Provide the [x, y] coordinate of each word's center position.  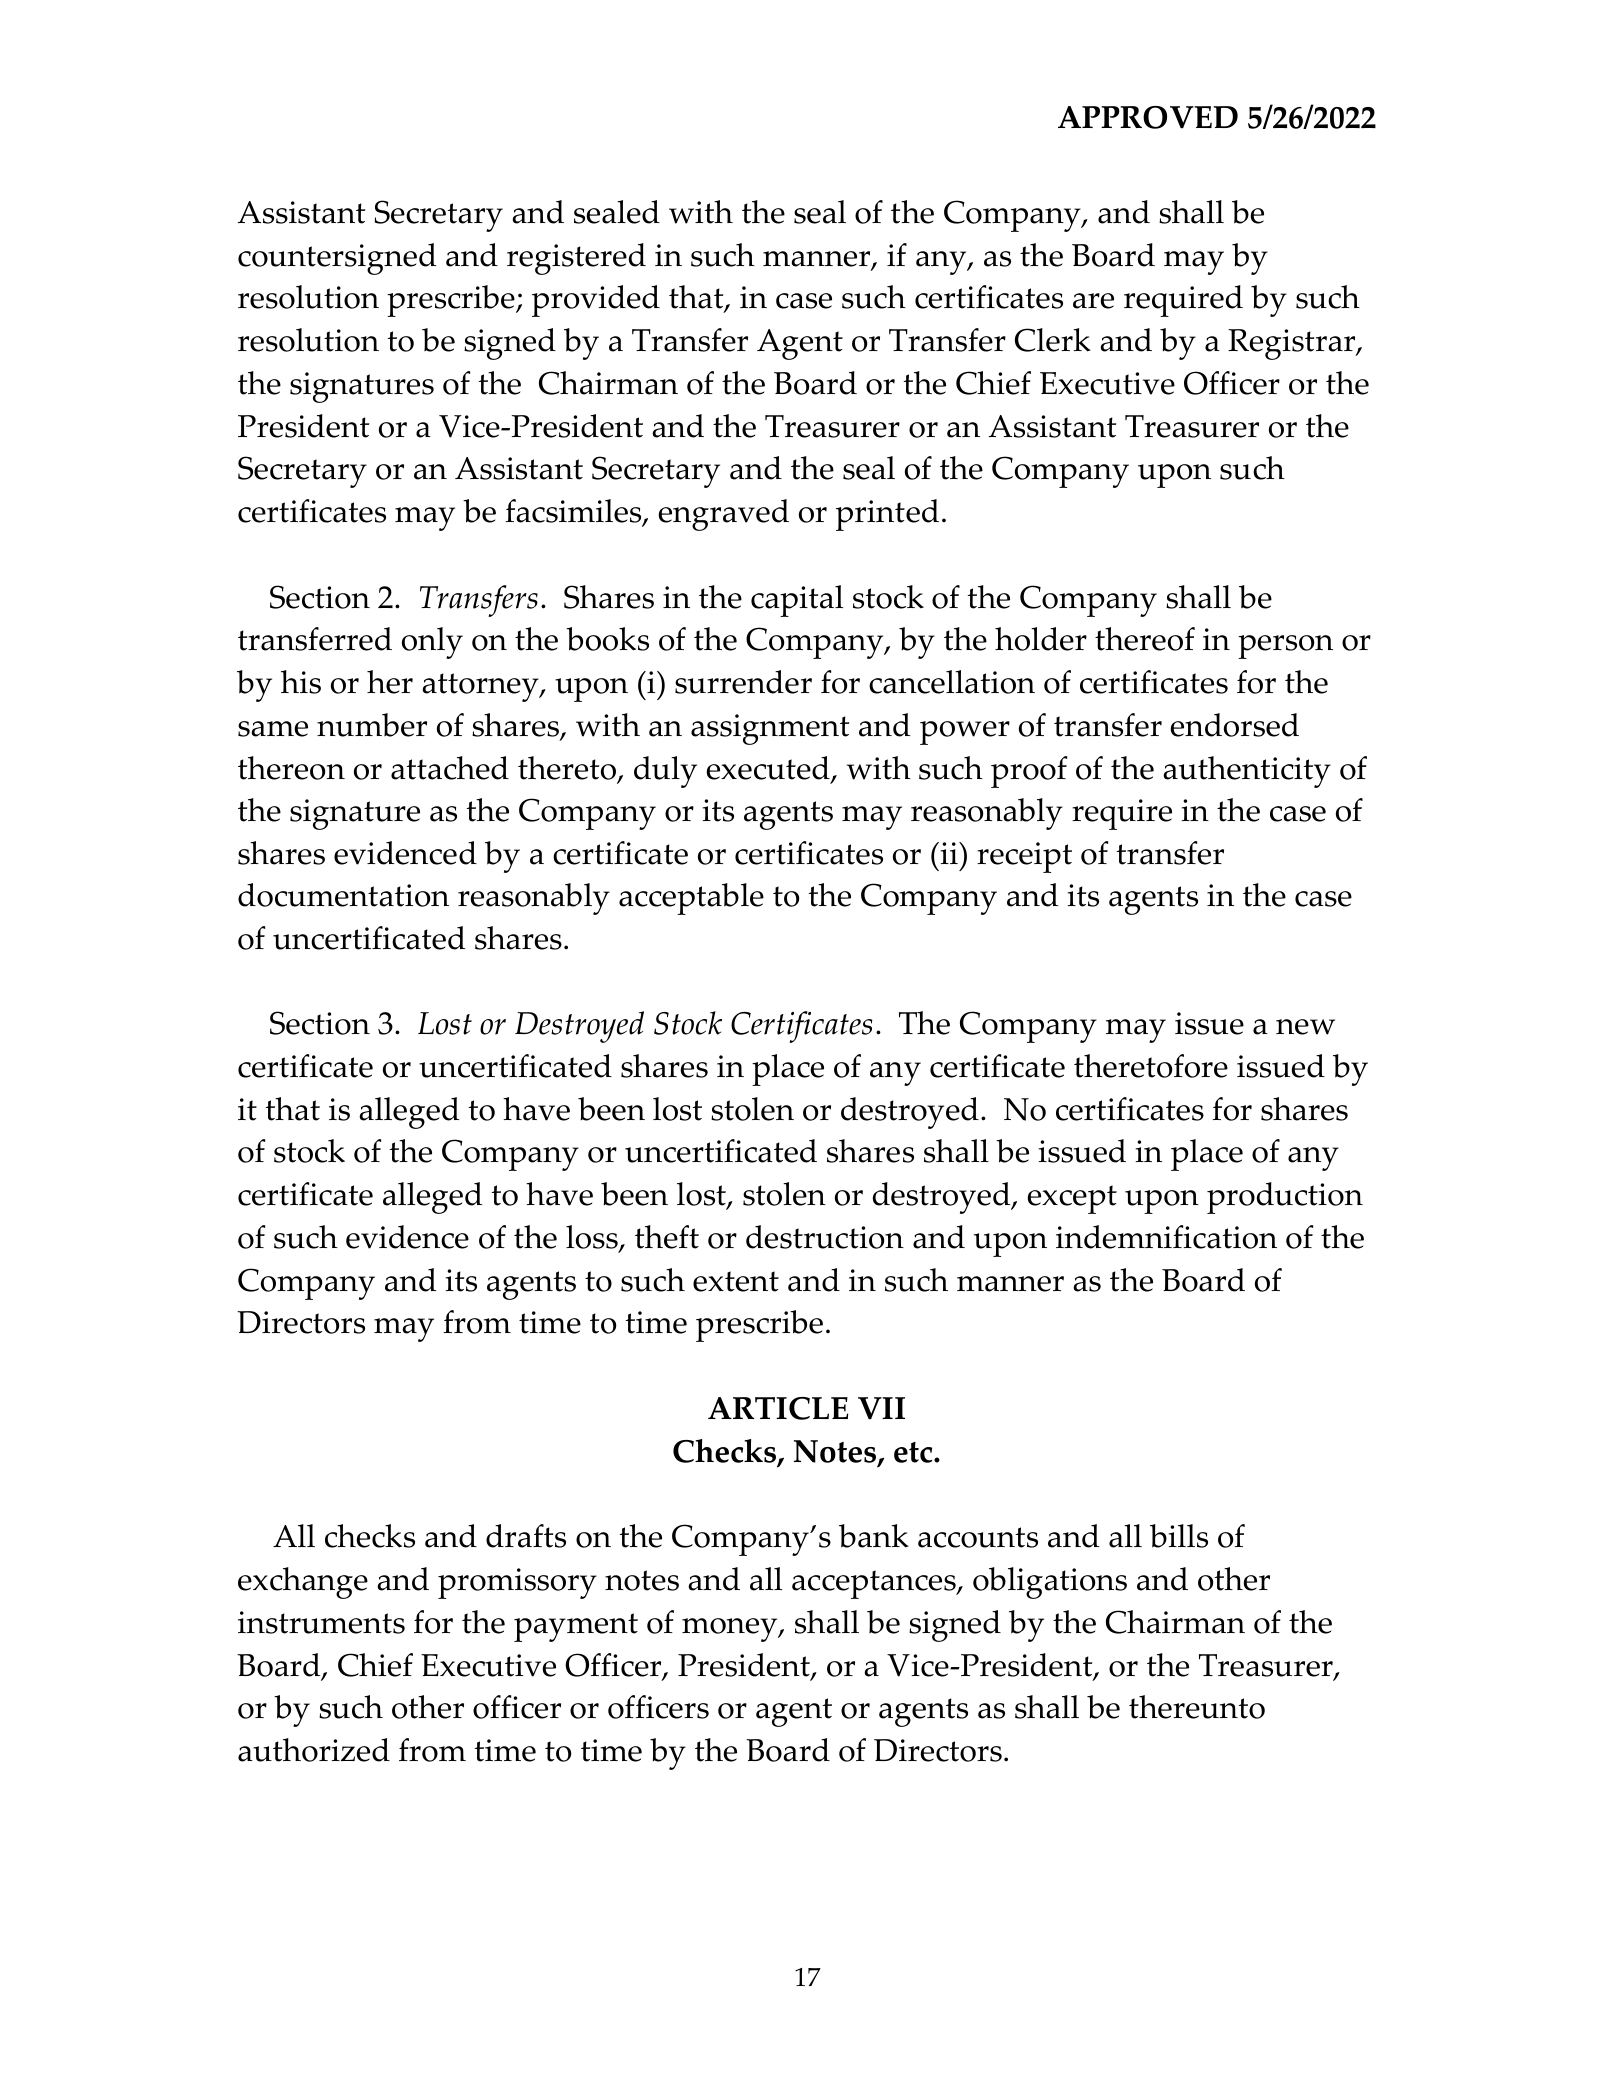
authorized [314, 1750]
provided [596, 301]
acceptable [691, 899]
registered [576, 259]
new [1305, 1027]
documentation [343, 895]
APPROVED [1148, 117]
